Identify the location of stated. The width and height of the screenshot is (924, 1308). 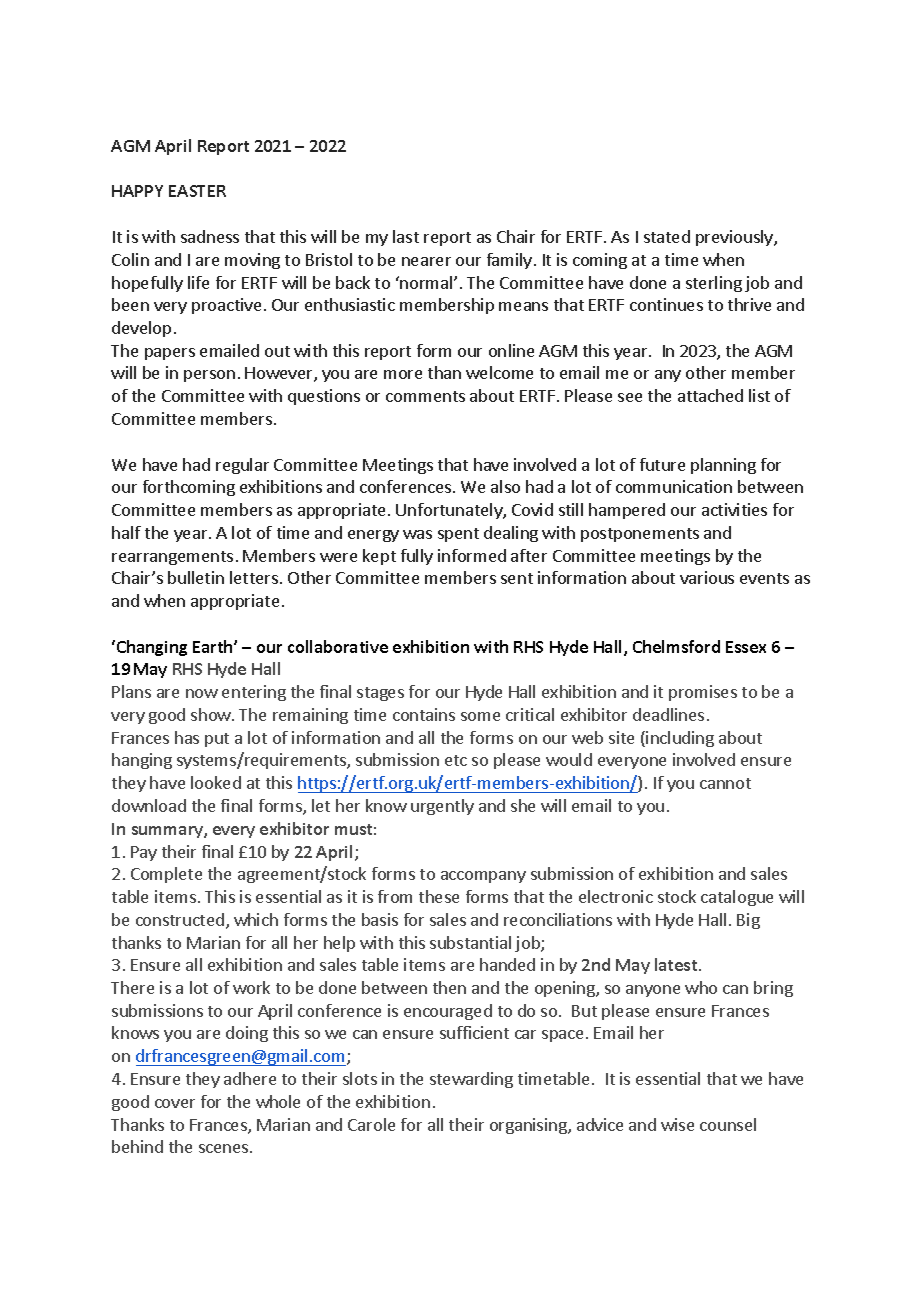
(667, 236).
